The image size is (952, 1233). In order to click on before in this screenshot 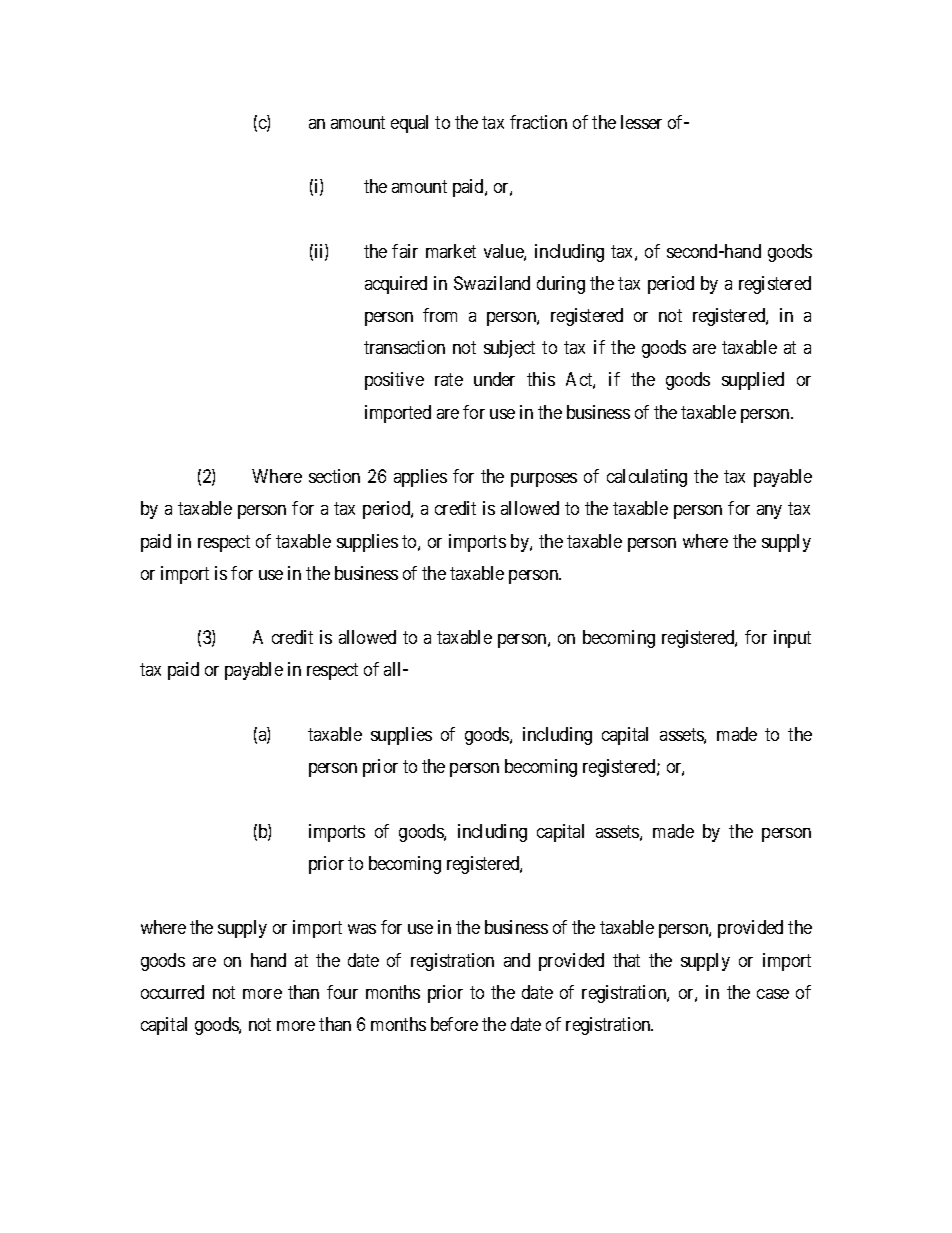, I will do `click(454, 1024)`.
